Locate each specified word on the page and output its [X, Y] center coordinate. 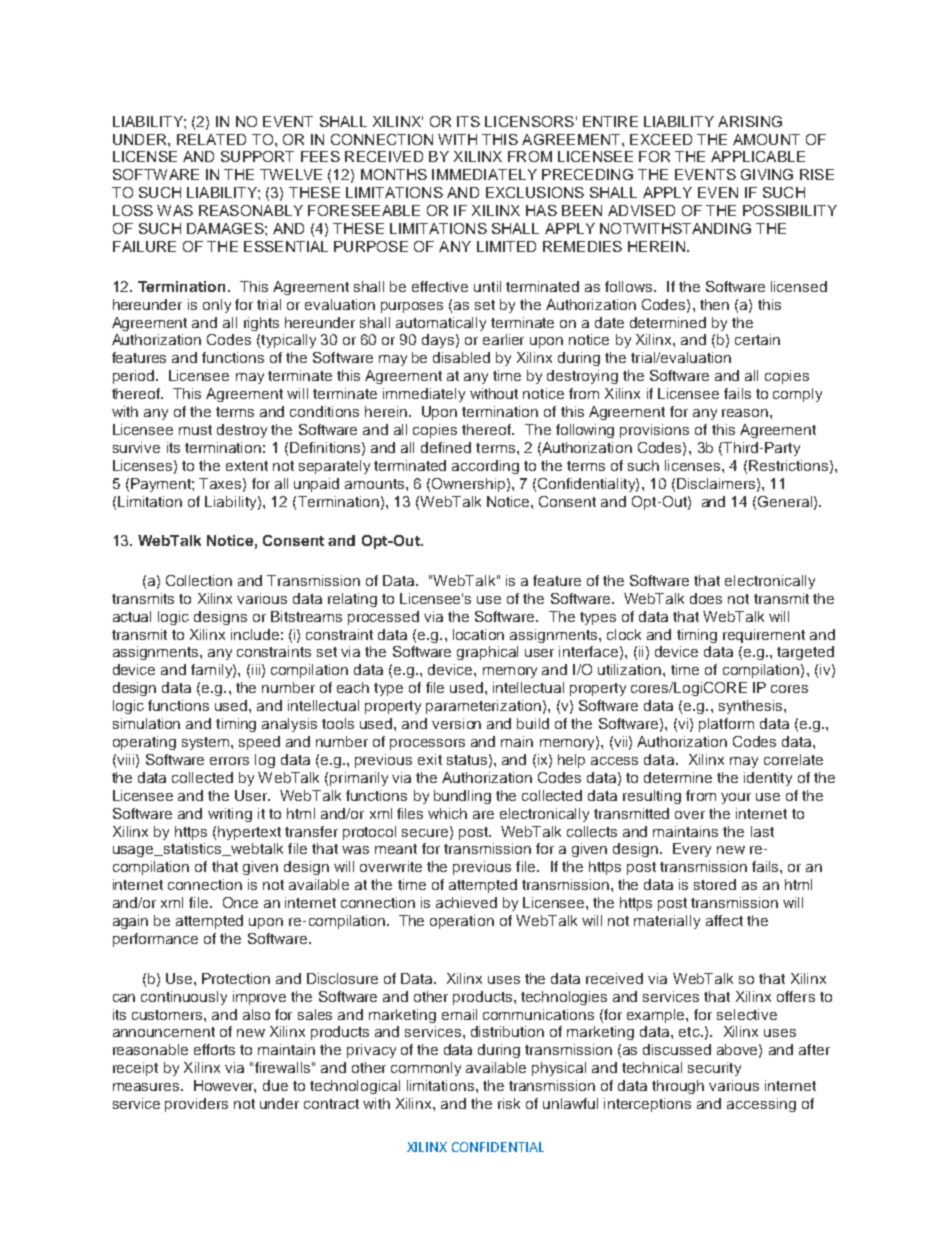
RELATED [211, 139]
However [225, 1086]
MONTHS [394, 174]
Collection [199, 580]
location [478, 634]
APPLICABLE [758, 156]
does [706, 598]
